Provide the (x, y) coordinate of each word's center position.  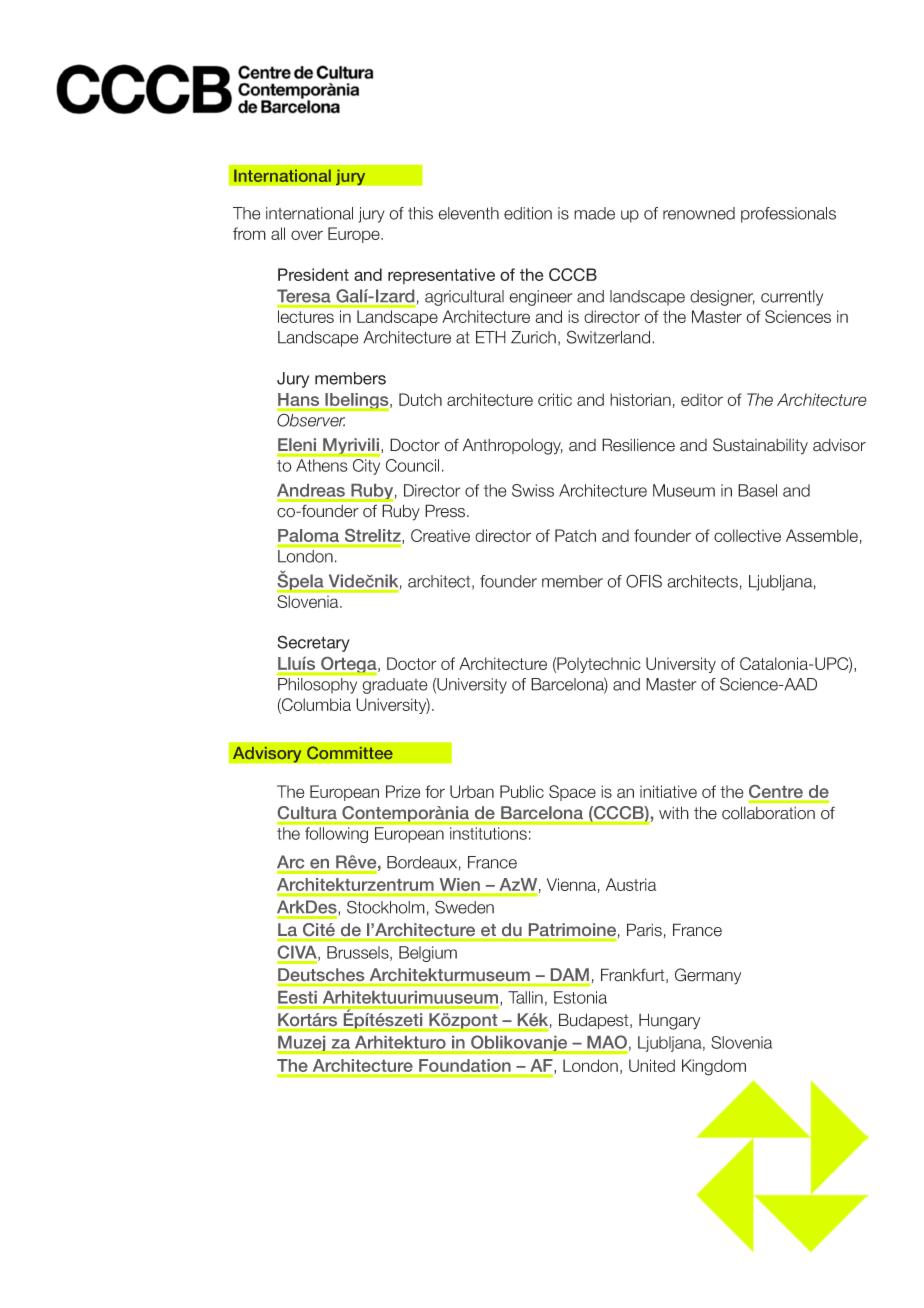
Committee (350, 752)
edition (528, 213)
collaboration (768, 813)
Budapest (595, 1021)
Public (522, 791)
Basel (757, 490)
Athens (321, 465)
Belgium (428, 954)
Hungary (669, 1021)
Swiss (533, 490)
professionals (788, 215)
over (307, 235)
